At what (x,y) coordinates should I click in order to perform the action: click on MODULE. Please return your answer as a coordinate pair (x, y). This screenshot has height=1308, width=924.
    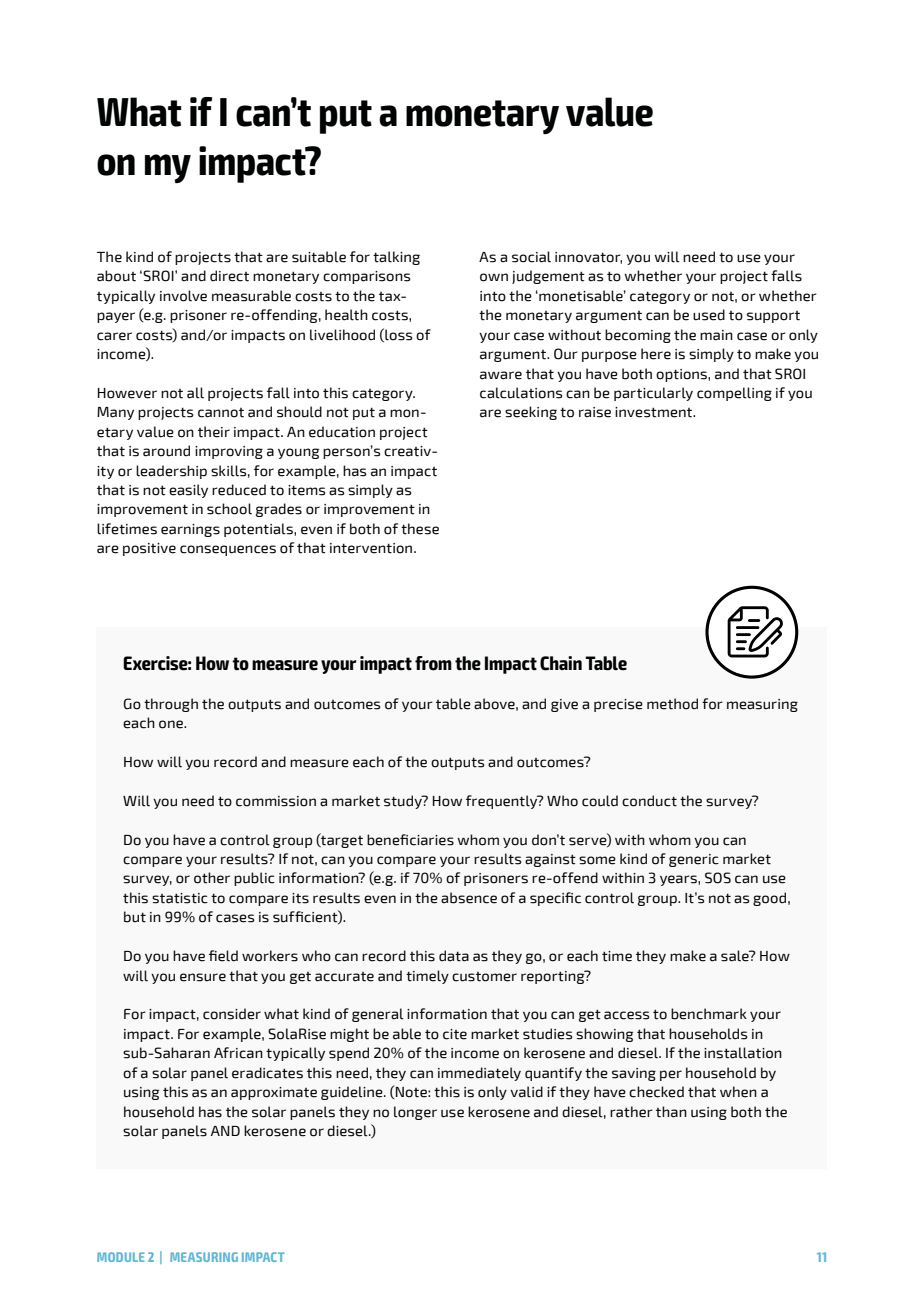
    Looking at the image, I should click on (121, 1257).
